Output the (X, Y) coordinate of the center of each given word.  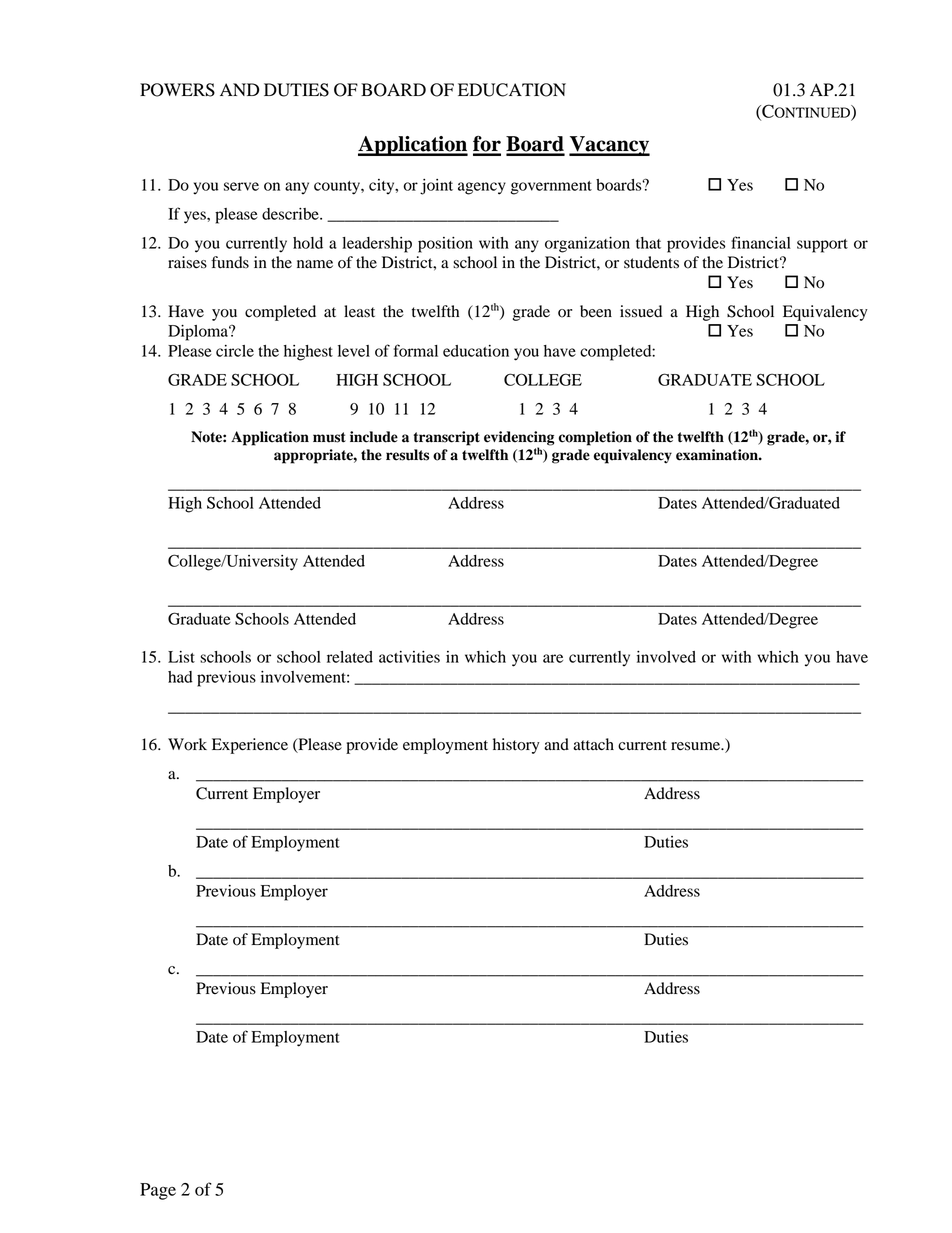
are (553, 658)
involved (666, 657)
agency (482, 188)
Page (158, 1191)
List (181, 657)
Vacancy (609, 146)
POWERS (177, 90)
